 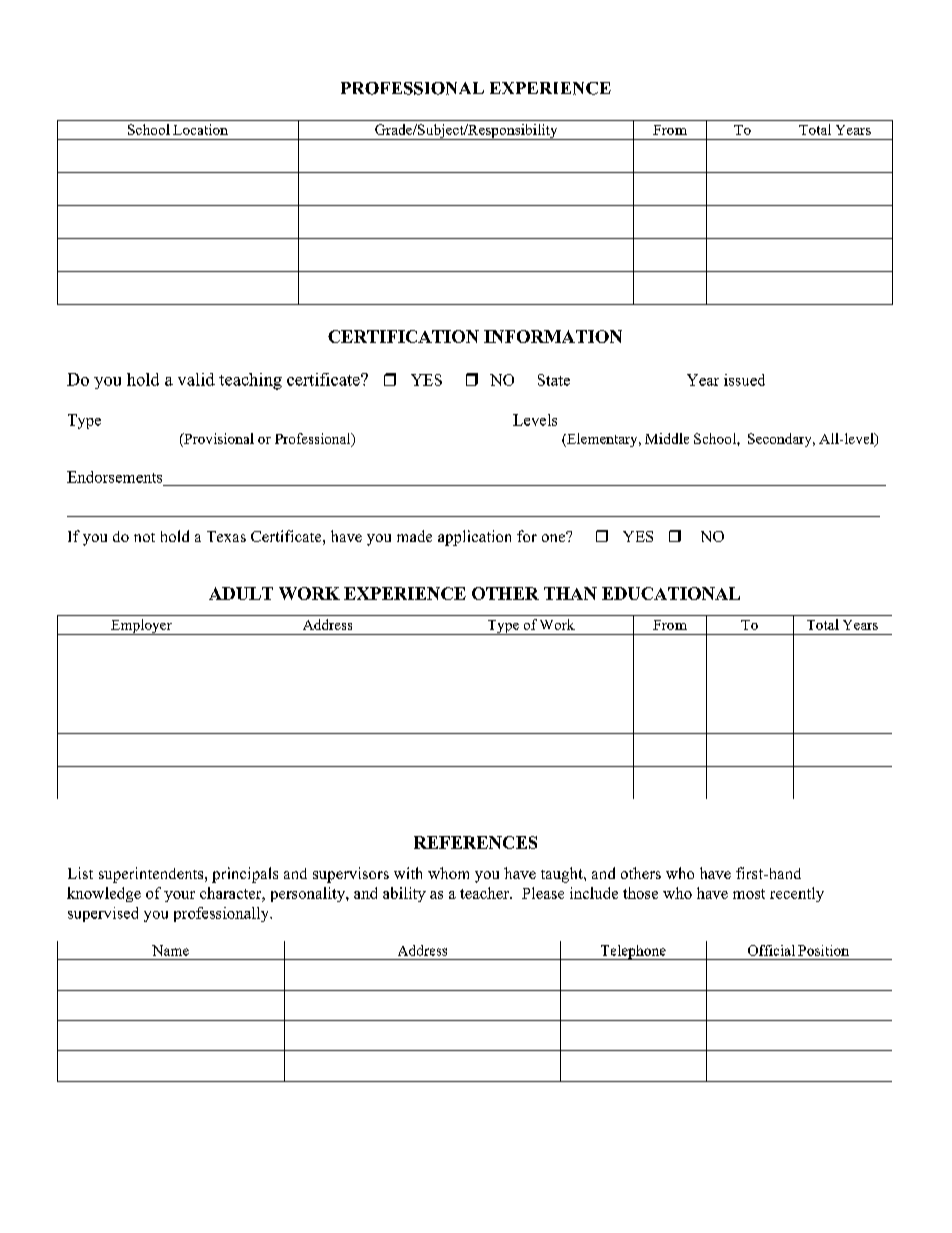 What do you see at coordinates (474, 538) in the document?
I see `application` at bounding box center [474, 538].
